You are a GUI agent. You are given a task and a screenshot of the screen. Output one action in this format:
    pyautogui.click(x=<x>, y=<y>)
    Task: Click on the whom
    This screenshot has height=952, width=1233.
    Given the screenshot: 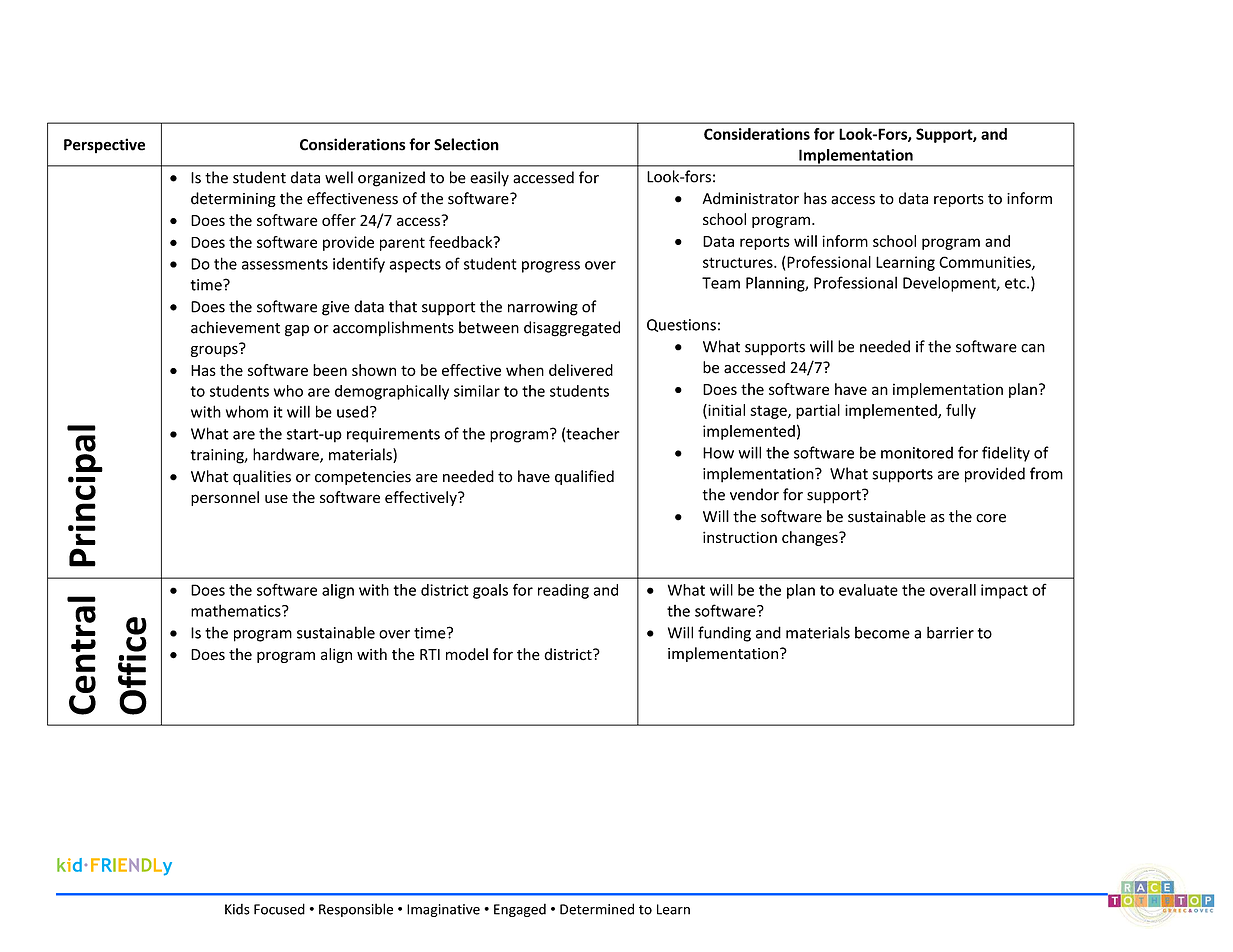 What is the action you would take?
    pyautogui.click(x=247, y=411)
